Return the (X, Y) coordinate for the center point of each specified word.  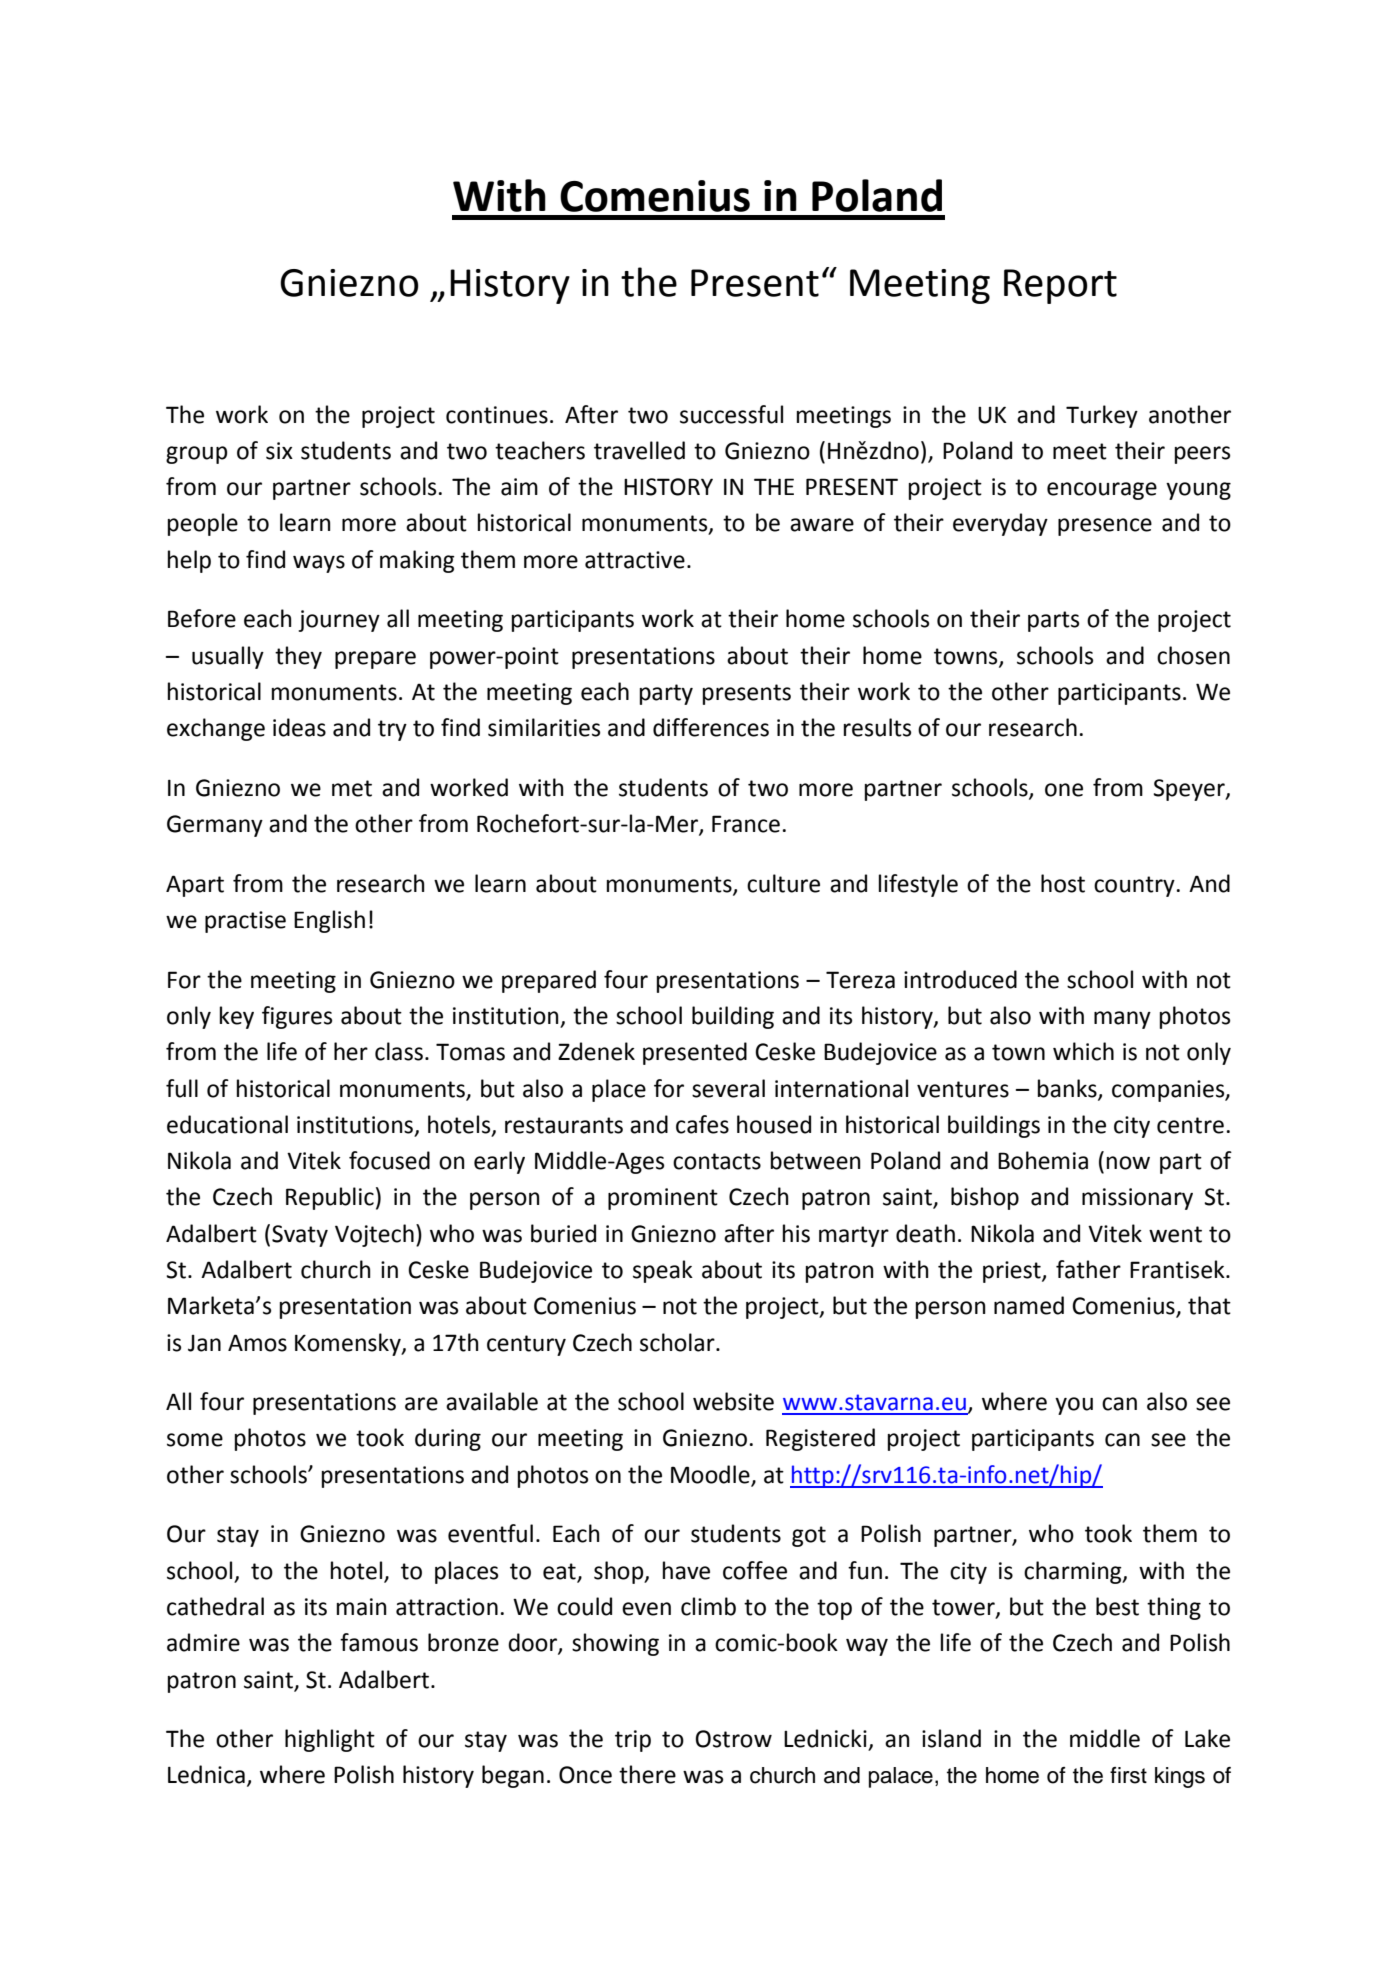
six (279, 451)
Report (1060, 286)
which (1083, 1051)
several (728, 1088)
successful (731, 414)
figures (297, 1017)
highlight (330, 1740)
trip (633, 1741)
